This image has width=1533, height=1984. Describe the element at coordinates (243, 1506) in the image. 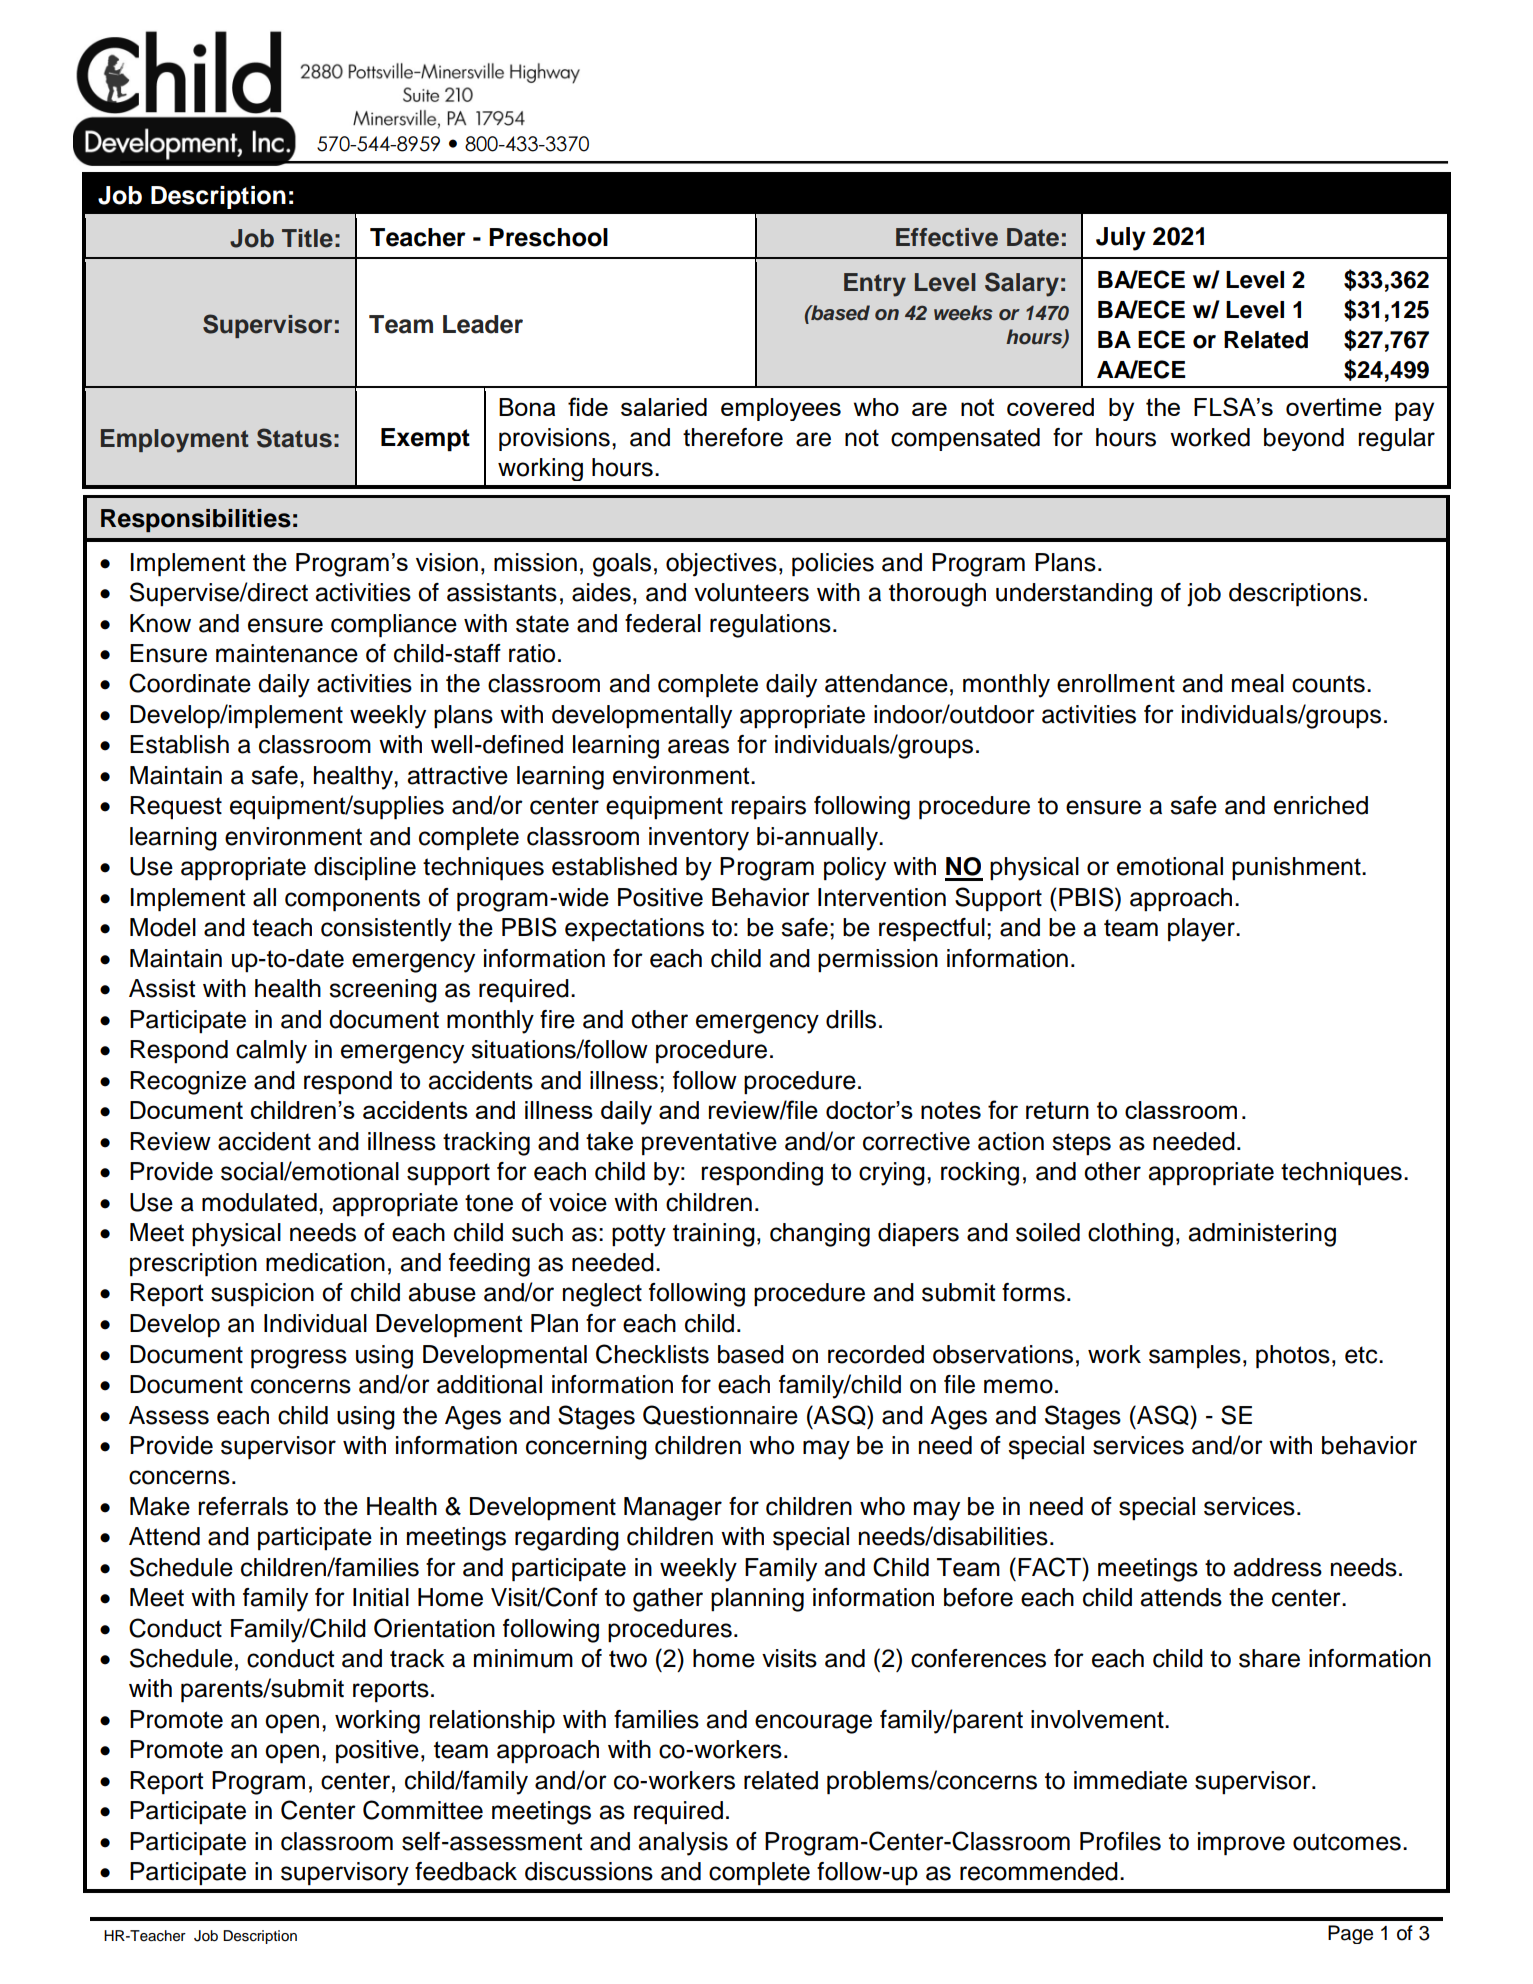

I see `referrals` at that location.
